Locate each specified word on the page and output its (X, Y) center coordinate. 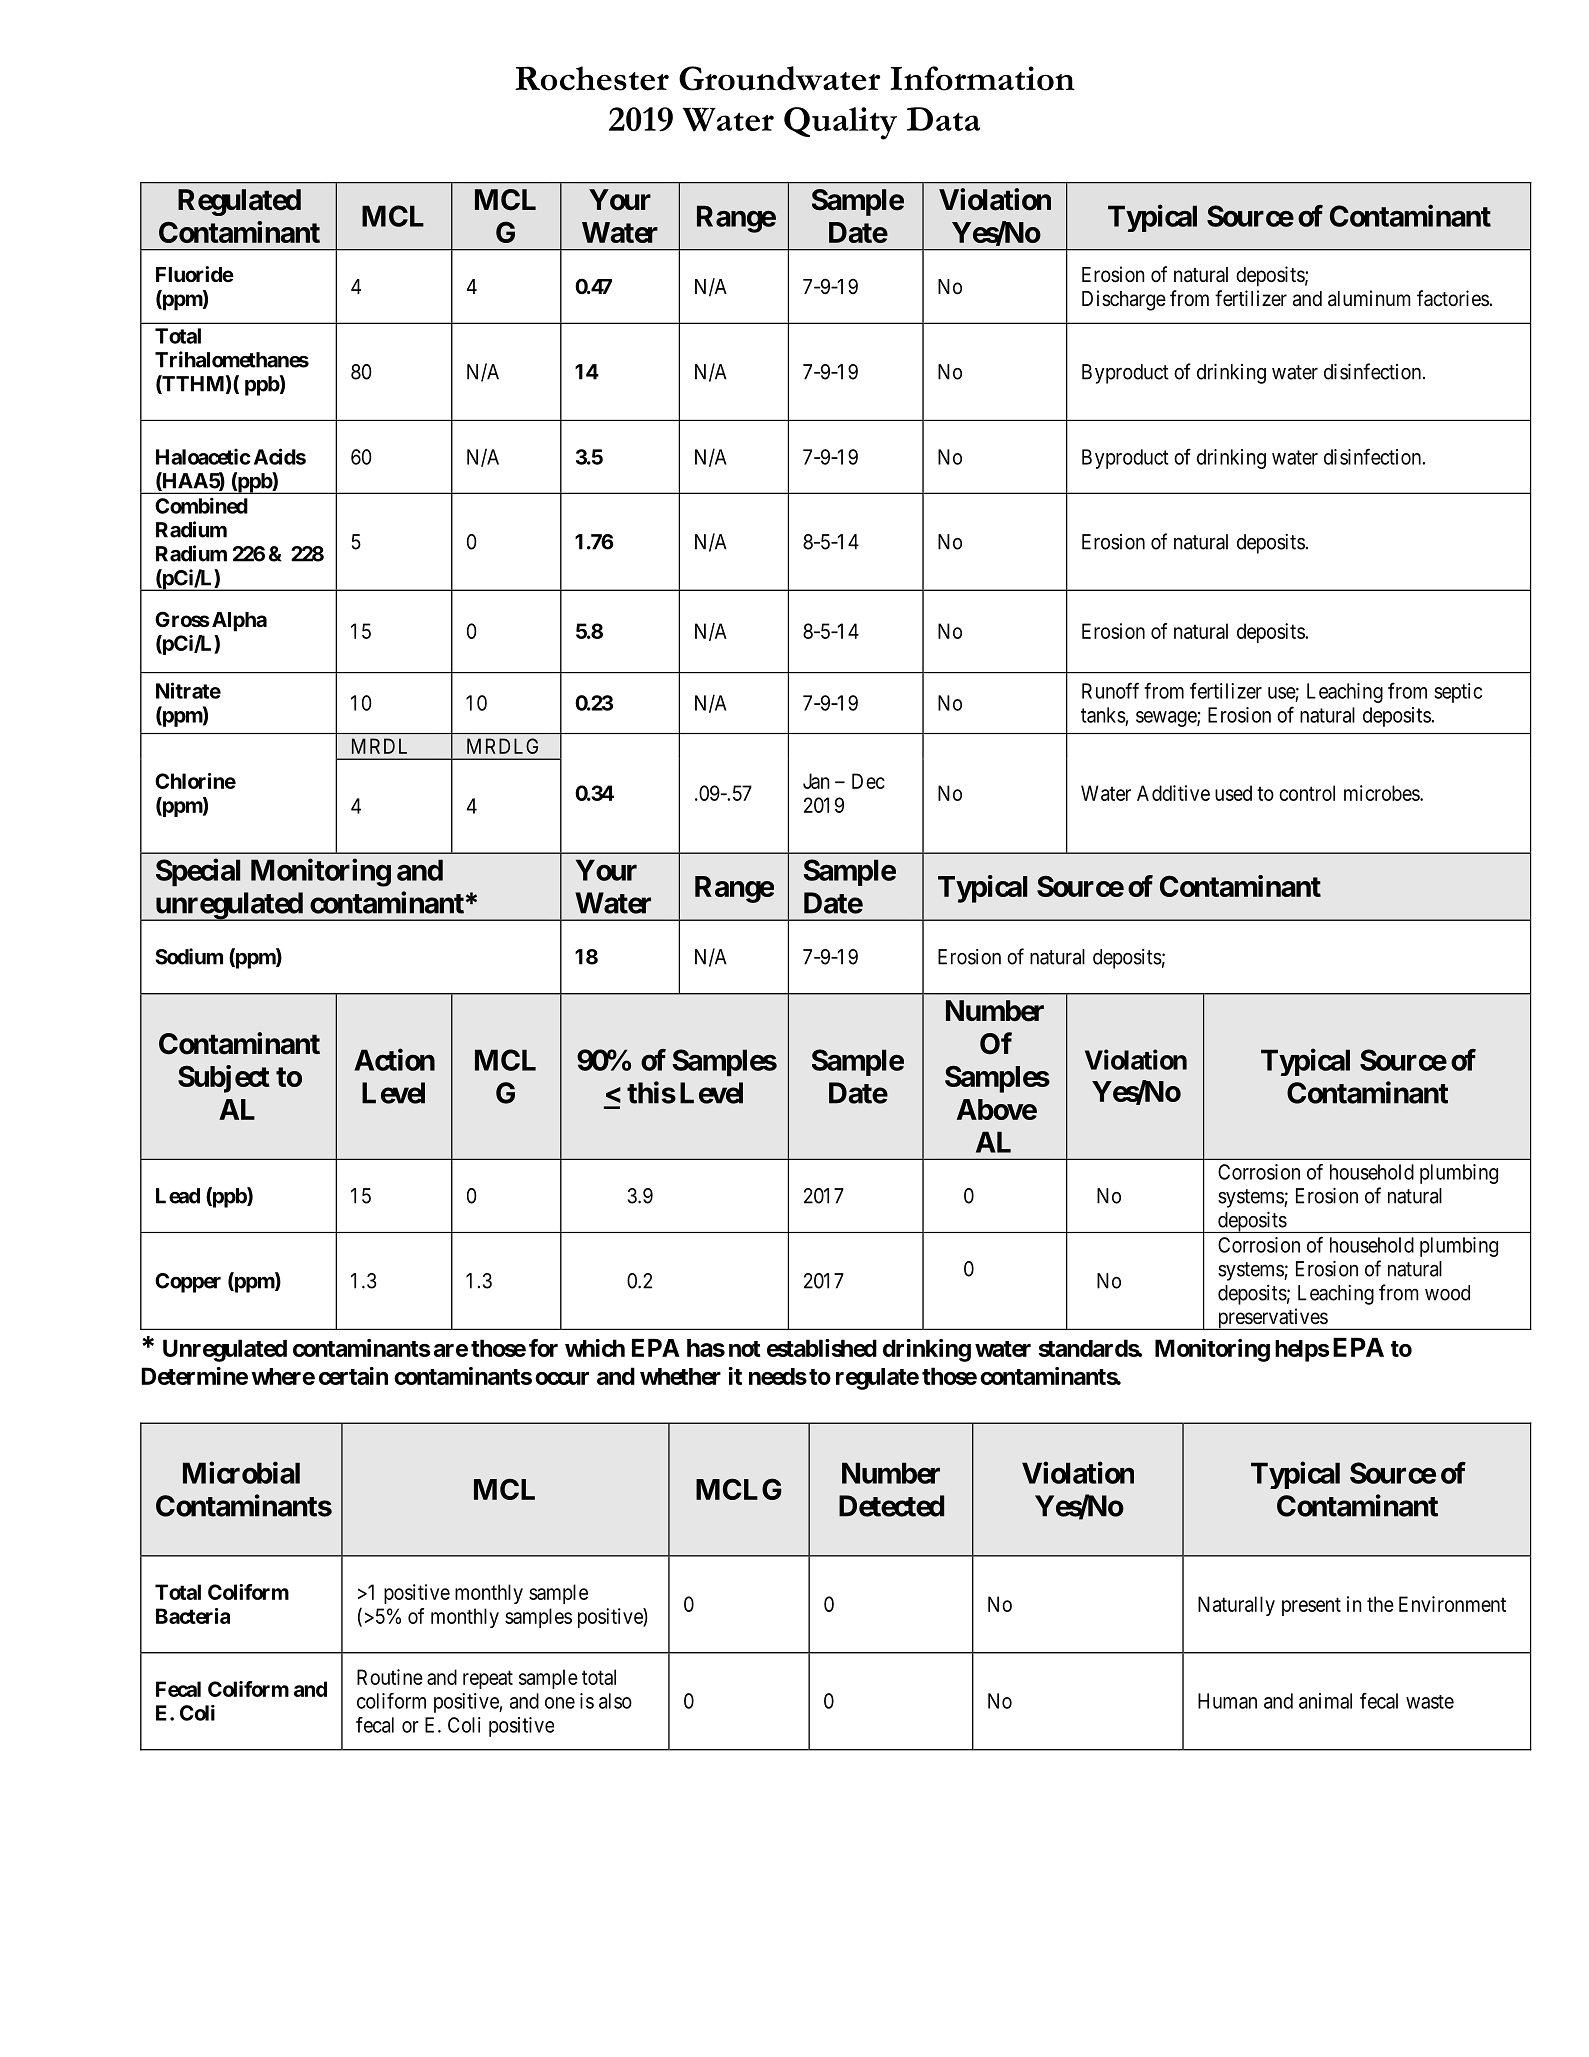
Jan (816, 781)
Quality (840, 123)
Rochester (592, 78)
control (1307, 793)
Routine (390, 1677)
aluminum (1369, 298)
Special (198, 872)
